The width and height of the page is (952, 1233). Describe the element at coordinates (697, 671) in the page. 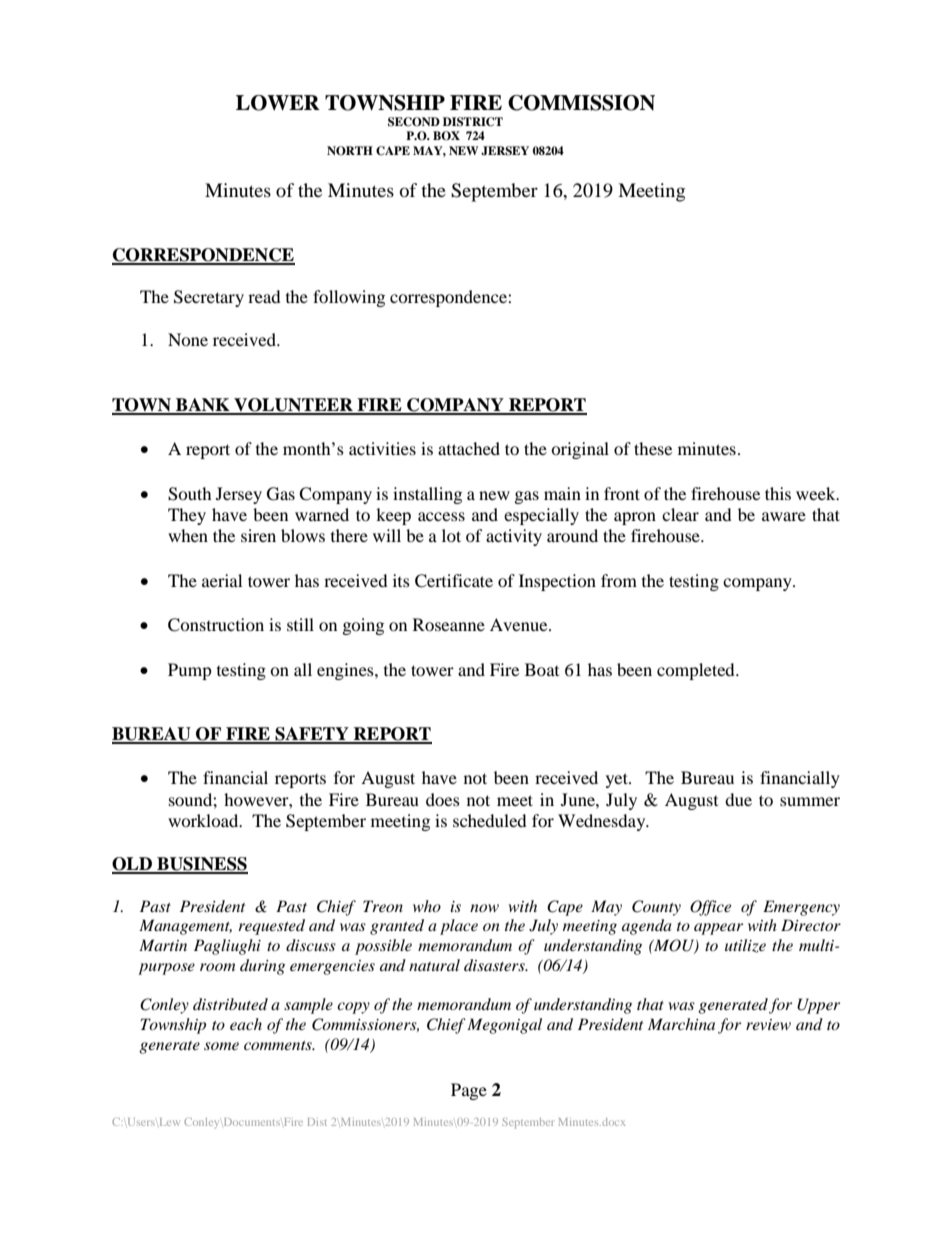

I see `completed` at that location.
